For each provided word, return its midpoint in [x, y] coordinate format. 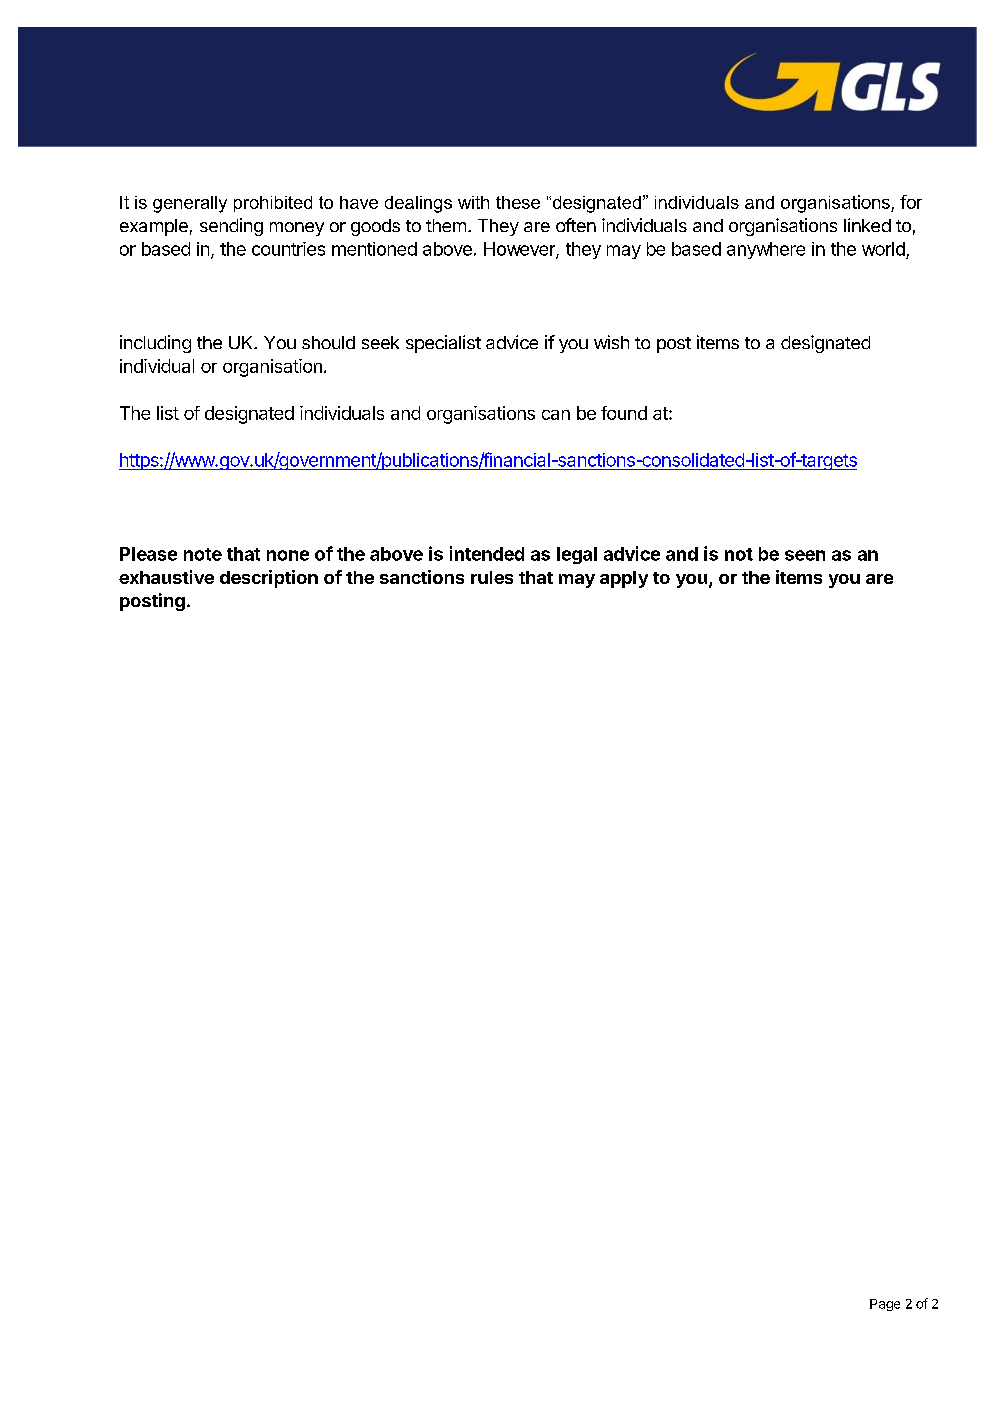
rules [492, 577]
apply [624, 579]
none [288, 555]
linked [867, 225]
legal [577, 555]
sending [231, 227]
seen [805, 555]
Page [885, 1305]
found [624, 413]
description [269, 579]
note [203, 554]
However [520, 250]
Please [148, 554]
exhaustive [166, 577]
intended [487, 553]
